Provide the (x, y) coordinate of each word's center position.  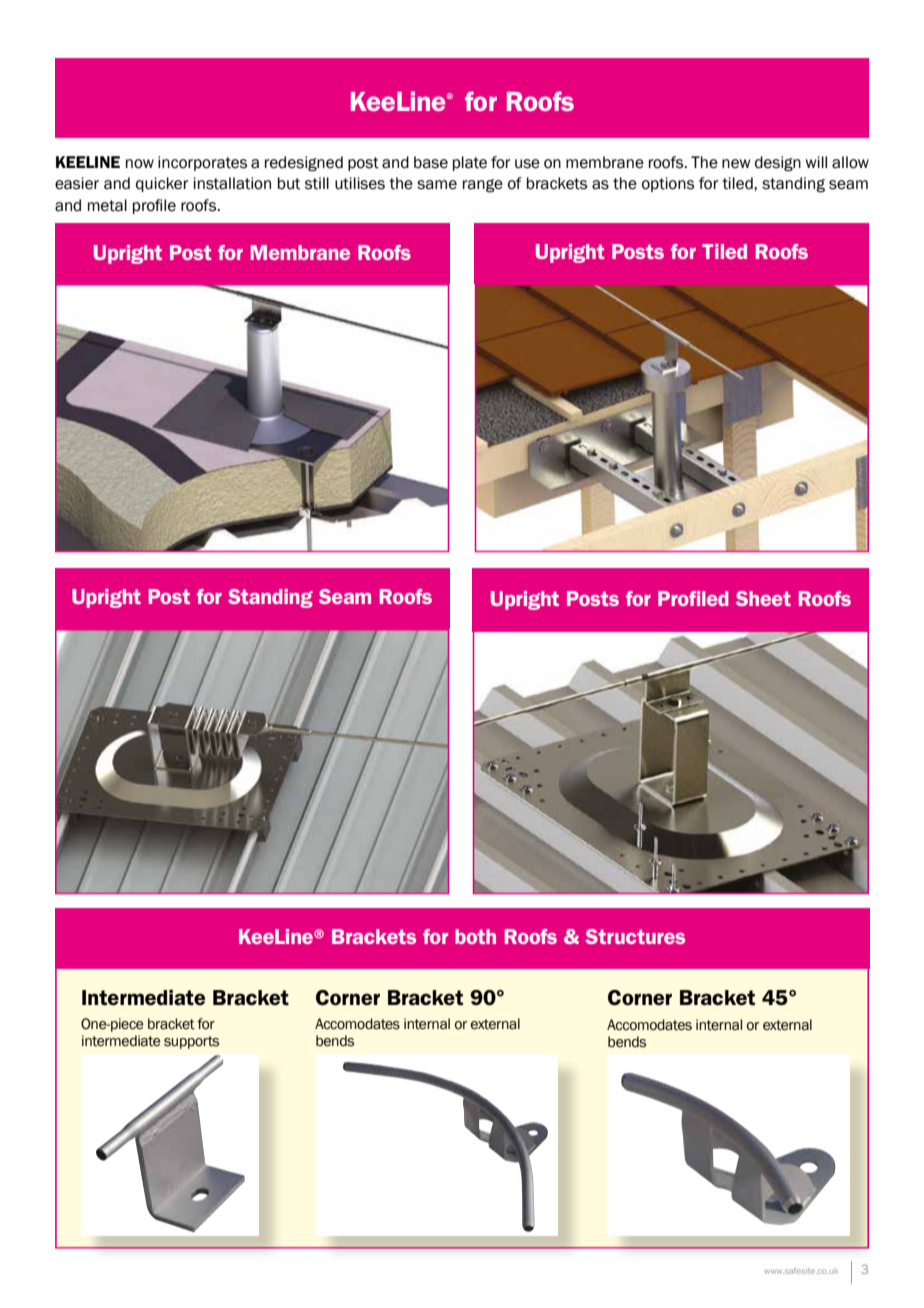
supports (191, 1042)
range (483, 186)
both (475, 936)
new (736, 164)
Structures (635, 936)
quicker (162, 184)
